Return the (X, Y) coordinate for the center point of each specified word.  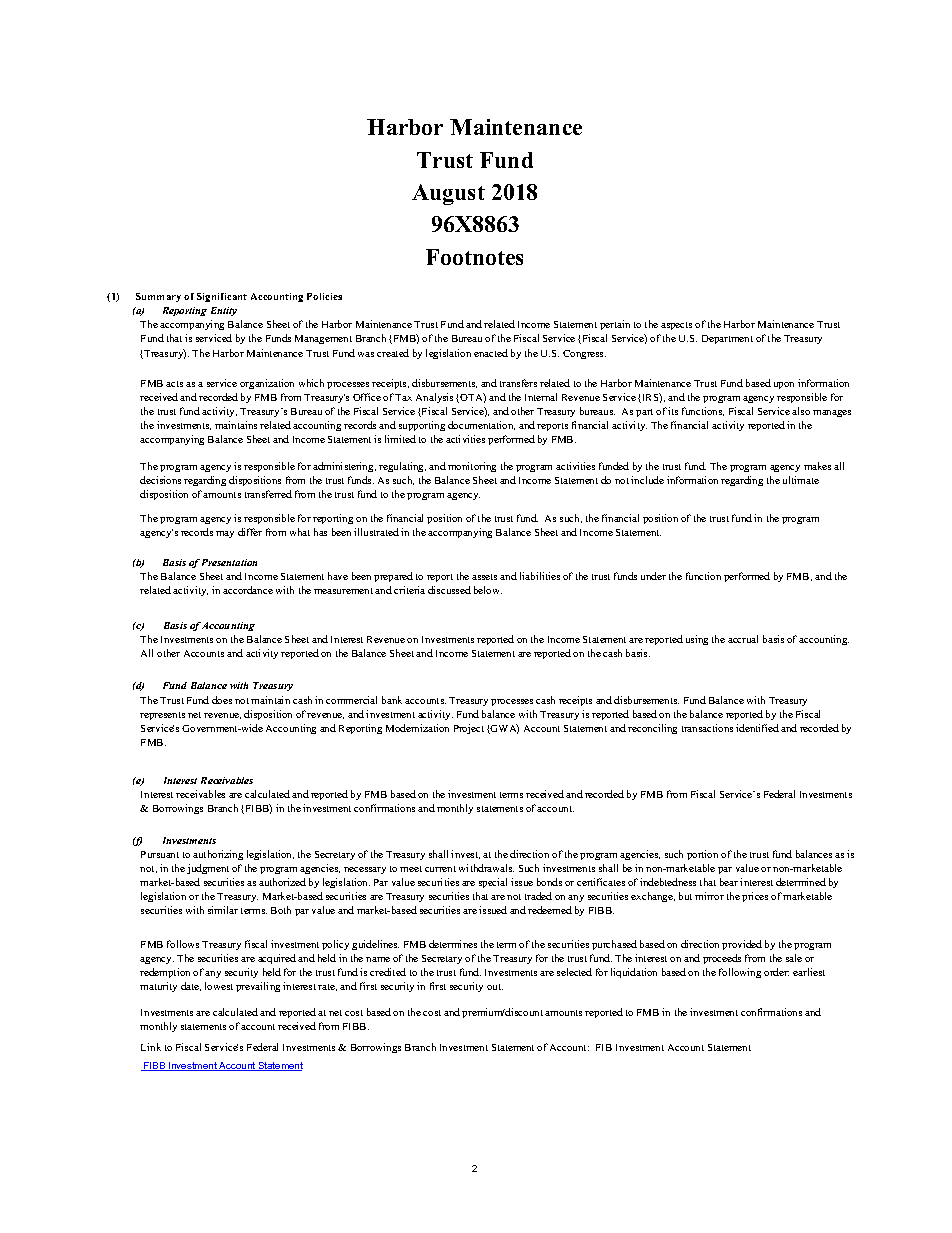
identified (757, 728)
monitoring (472, 467)
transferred (268, 494)
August (448, 194)
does (222, 700)
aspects (676, 326)
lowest (219, 986)
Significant (222, 297)
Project (469, 729)
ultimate (801, 480)
